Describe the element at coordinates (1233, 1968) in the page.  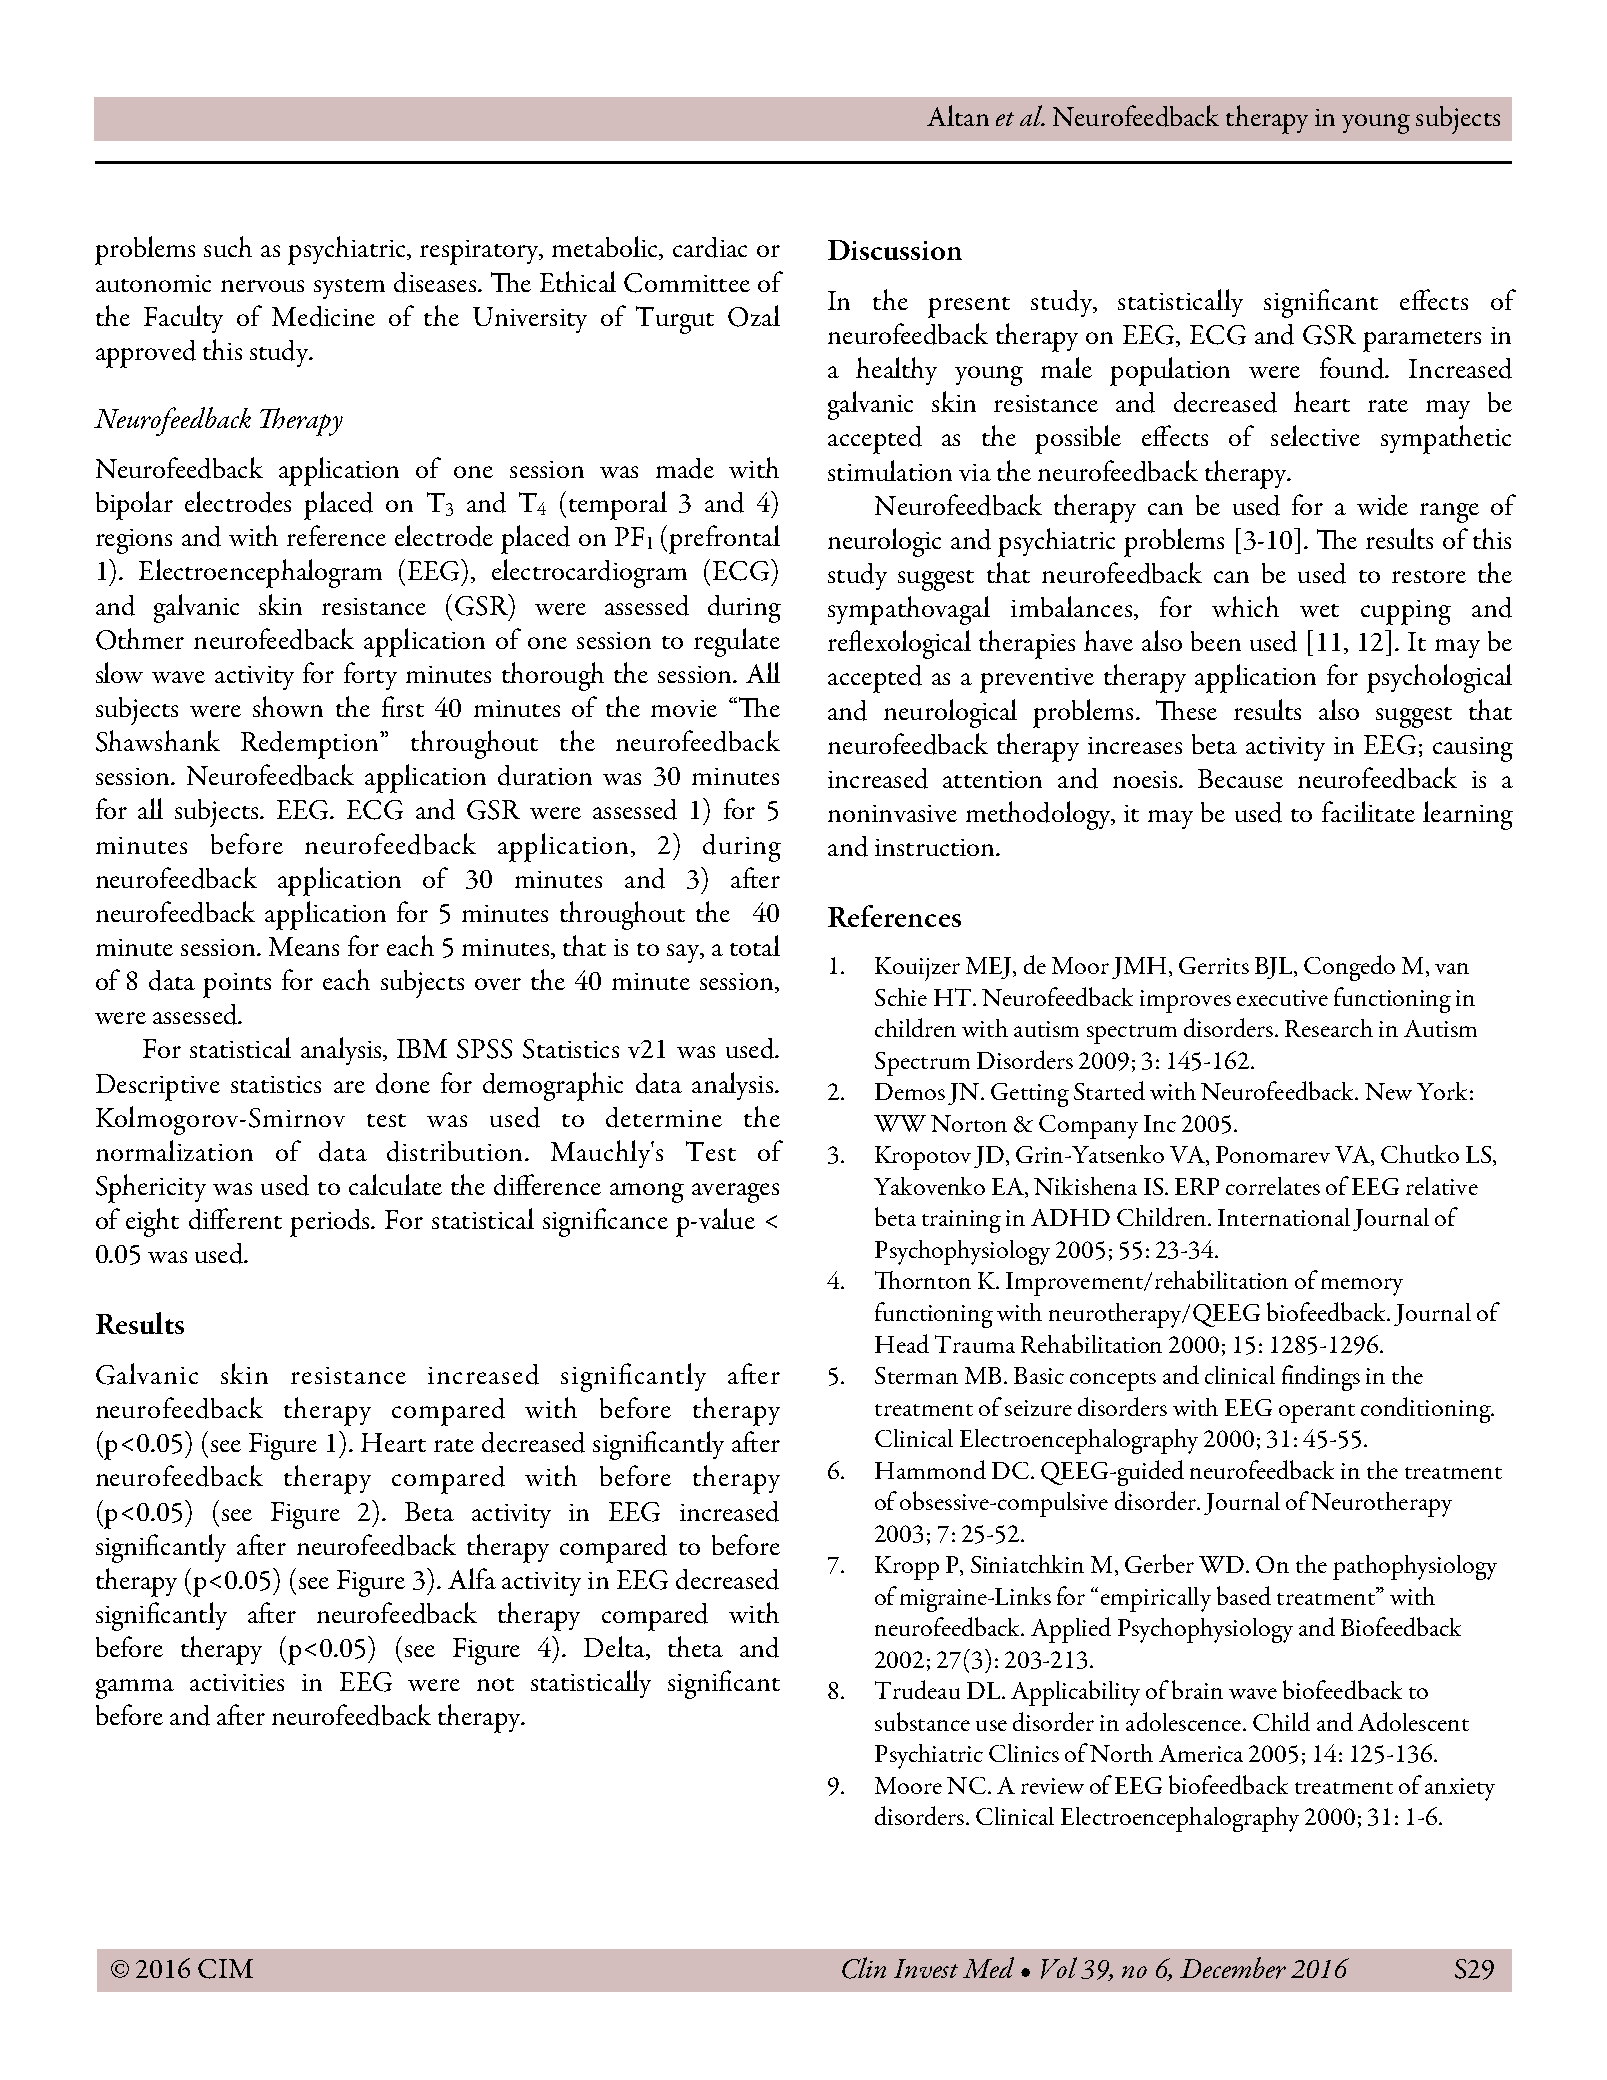
I see `December` at that location.
